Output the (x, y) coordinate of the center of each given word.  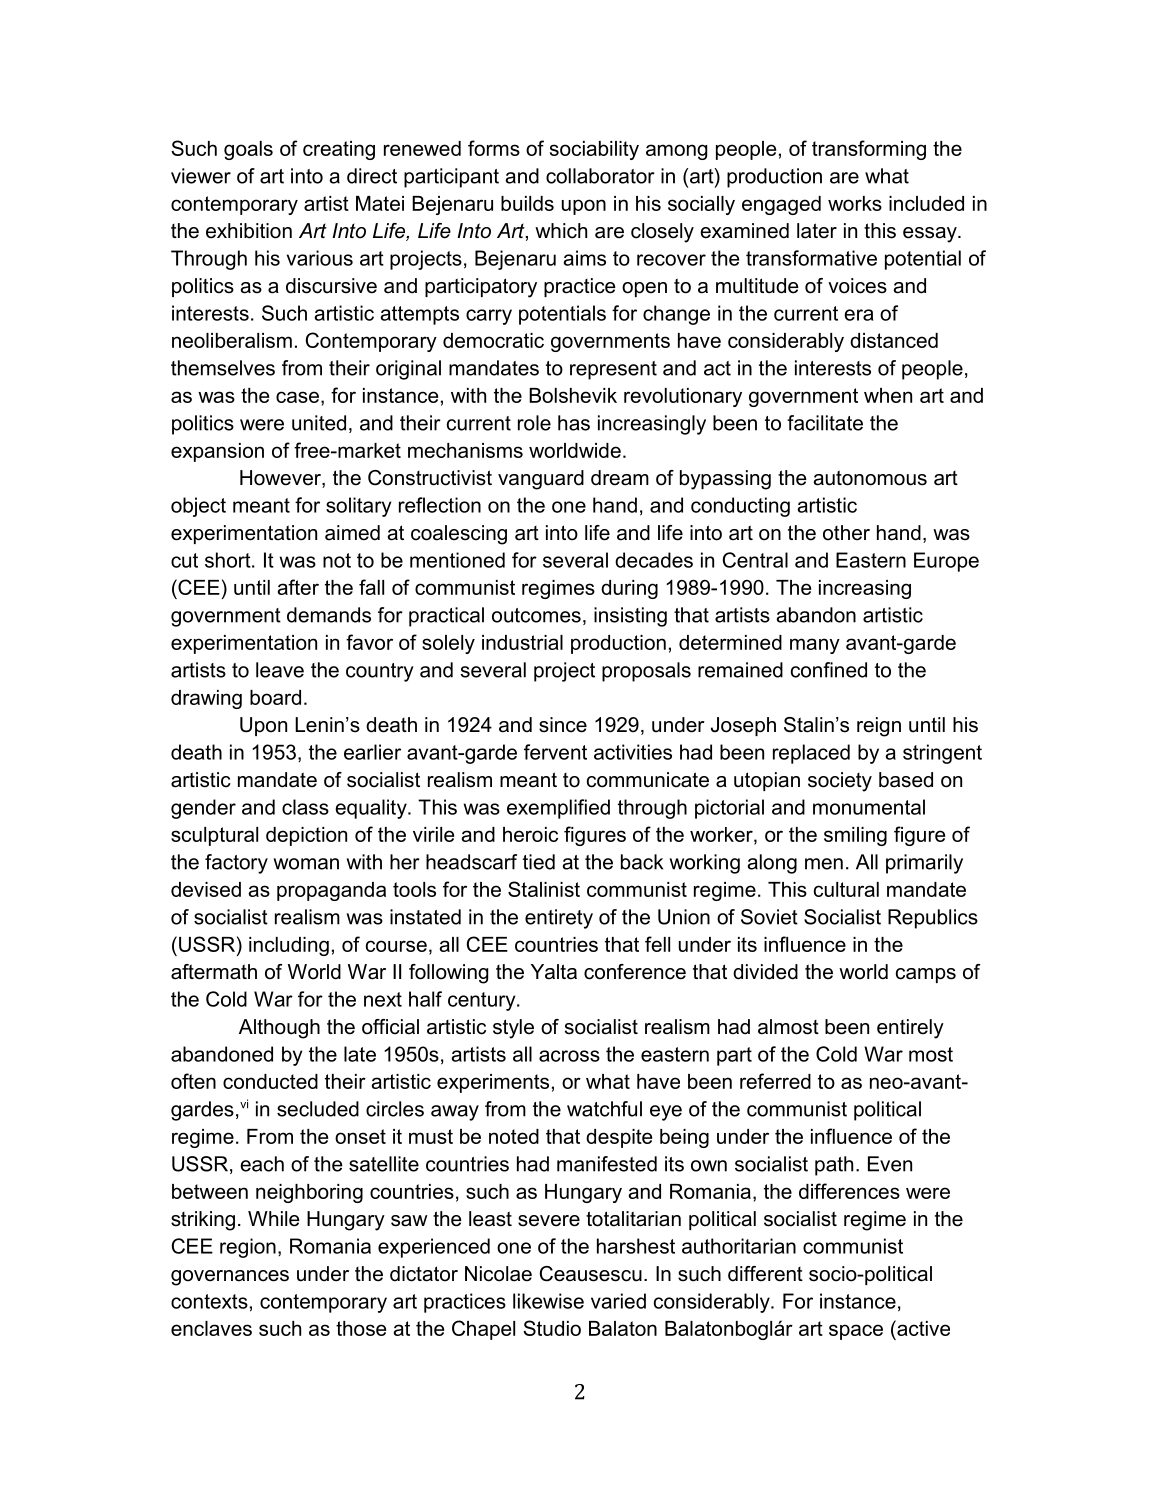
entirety (559, 919)
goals (248, 150)
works (855, 203)
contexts (209, 1301)
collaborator (600, 176)
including (289, 946)
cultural (846, 889)
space (856, 1332)
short (229, 560)
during (629, 589)
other (846, 533)
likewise (548, 1301)
